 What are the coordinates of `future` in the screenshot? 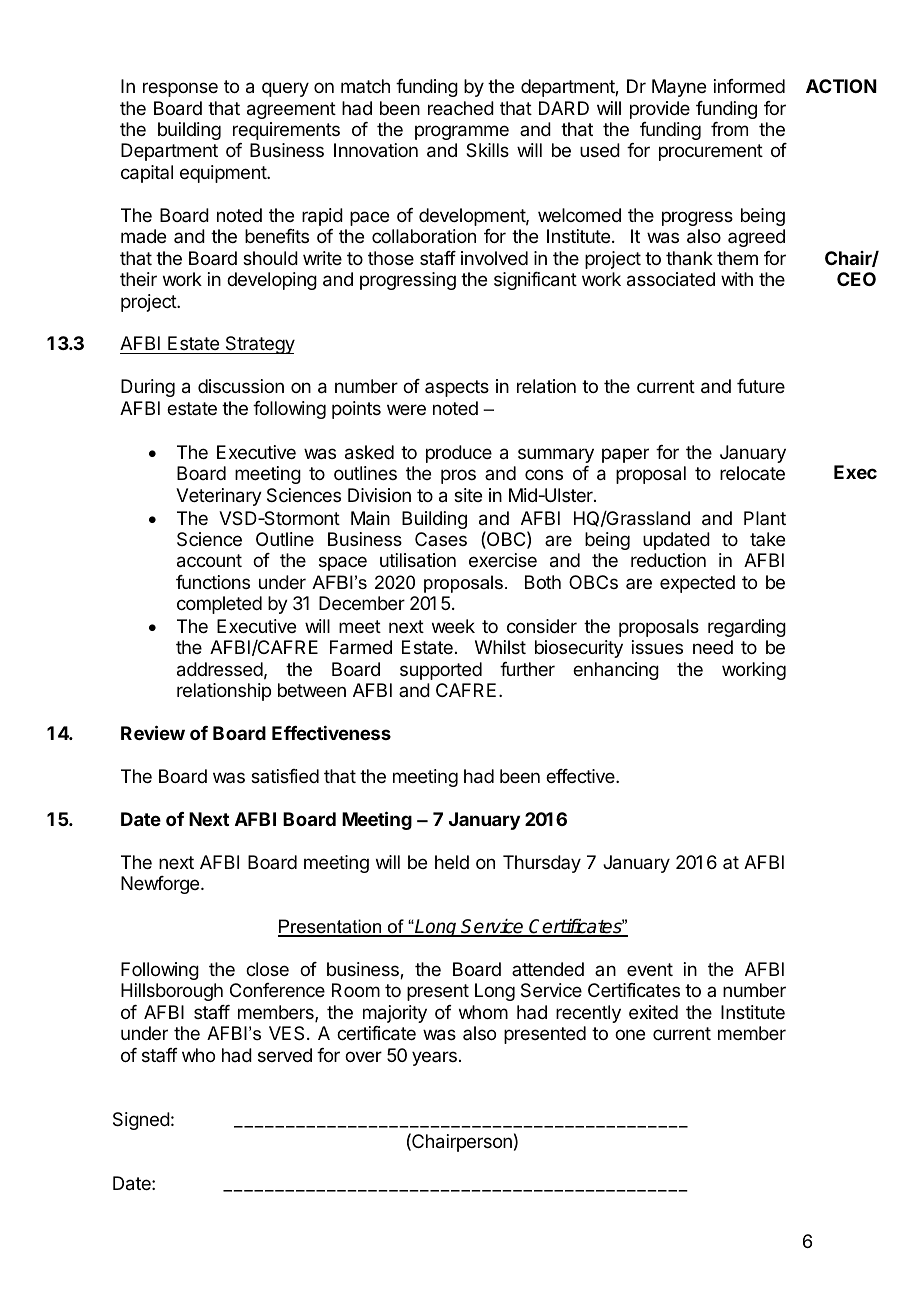 It's located at (761, 386).
